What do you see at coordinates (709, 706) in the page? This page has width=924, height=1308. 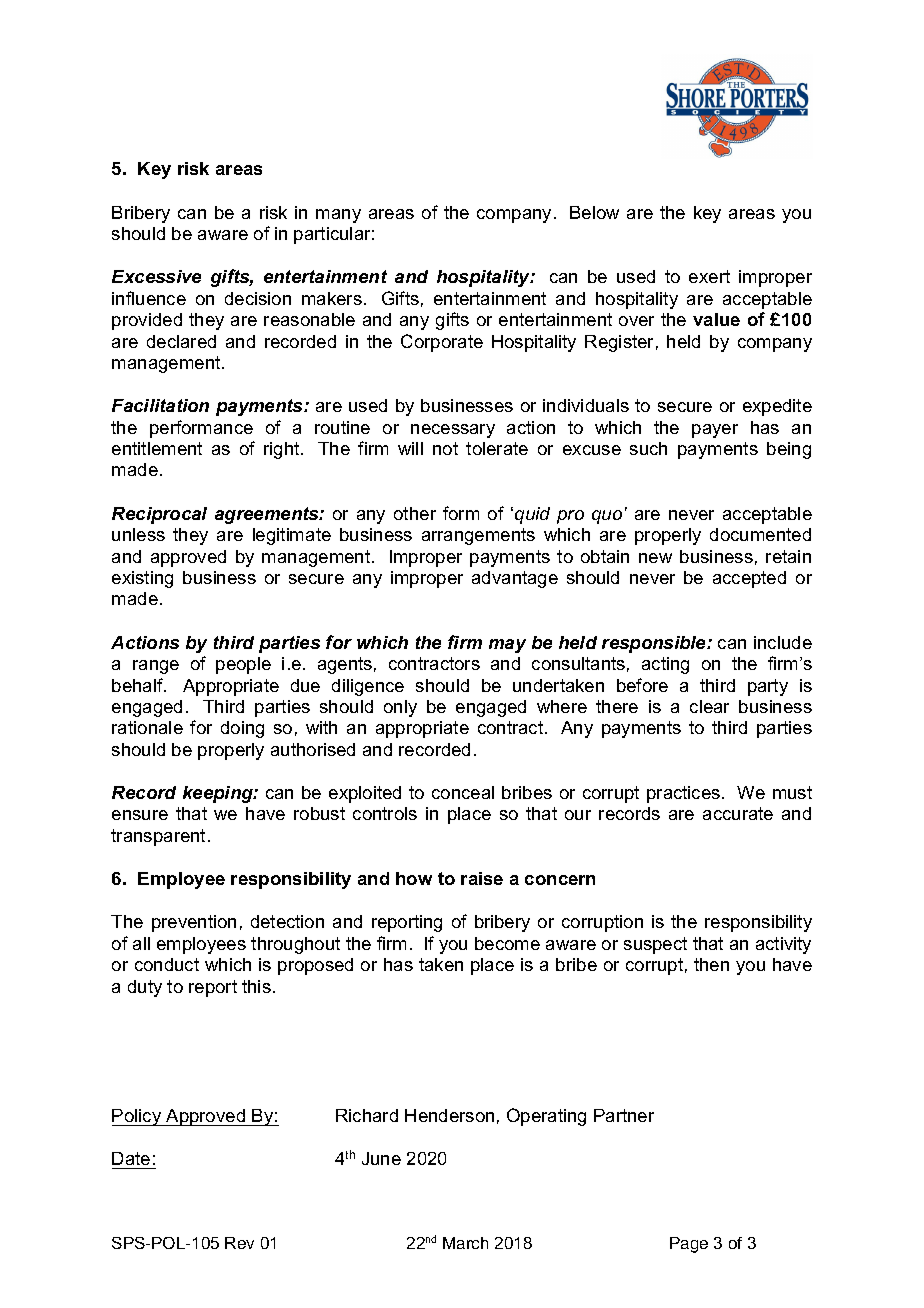 I see `clear` at bounding box center [709, 706].
